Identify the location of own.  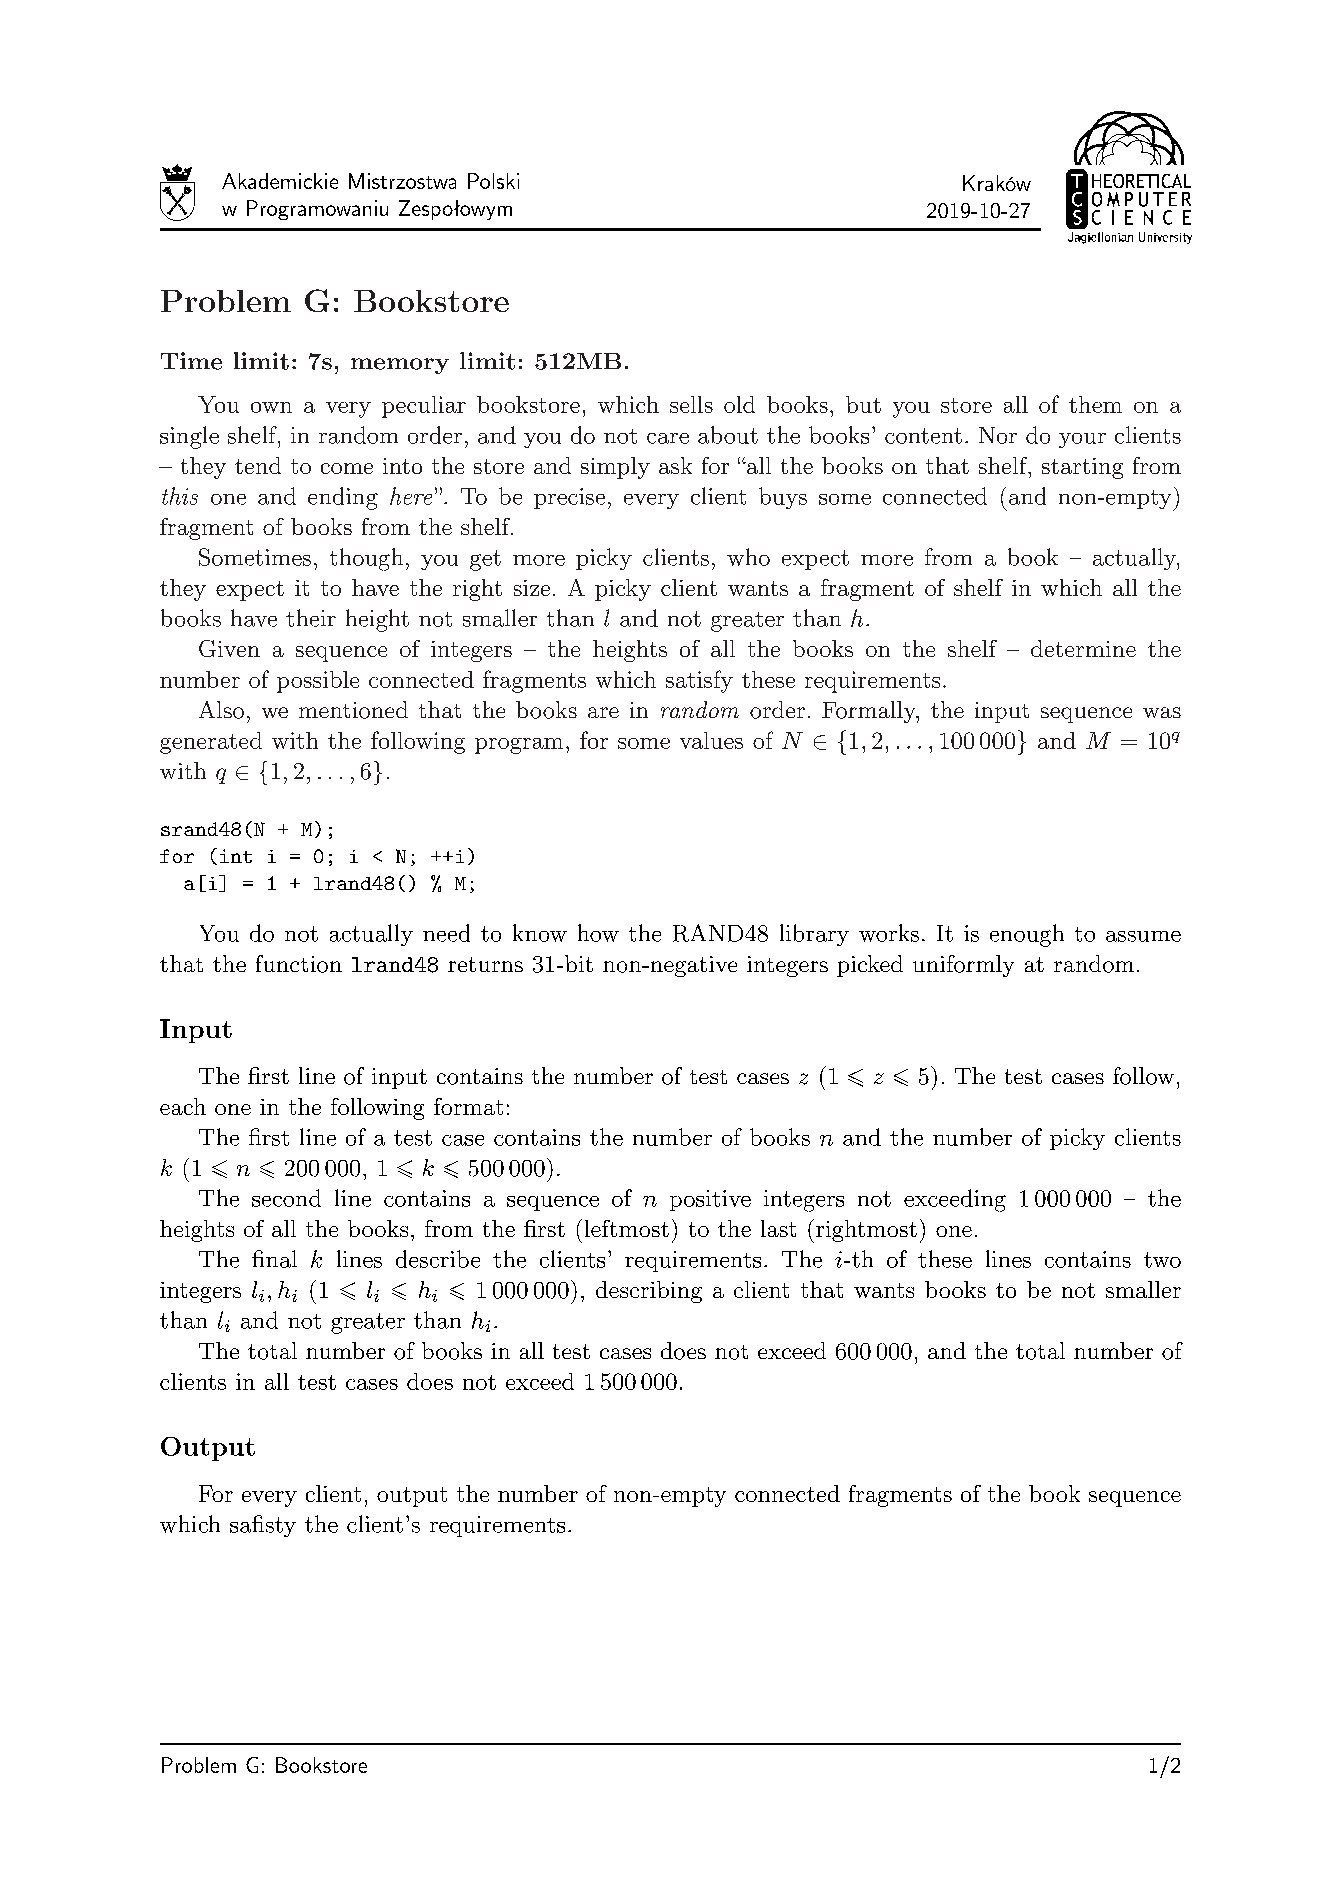
(271, 407).
